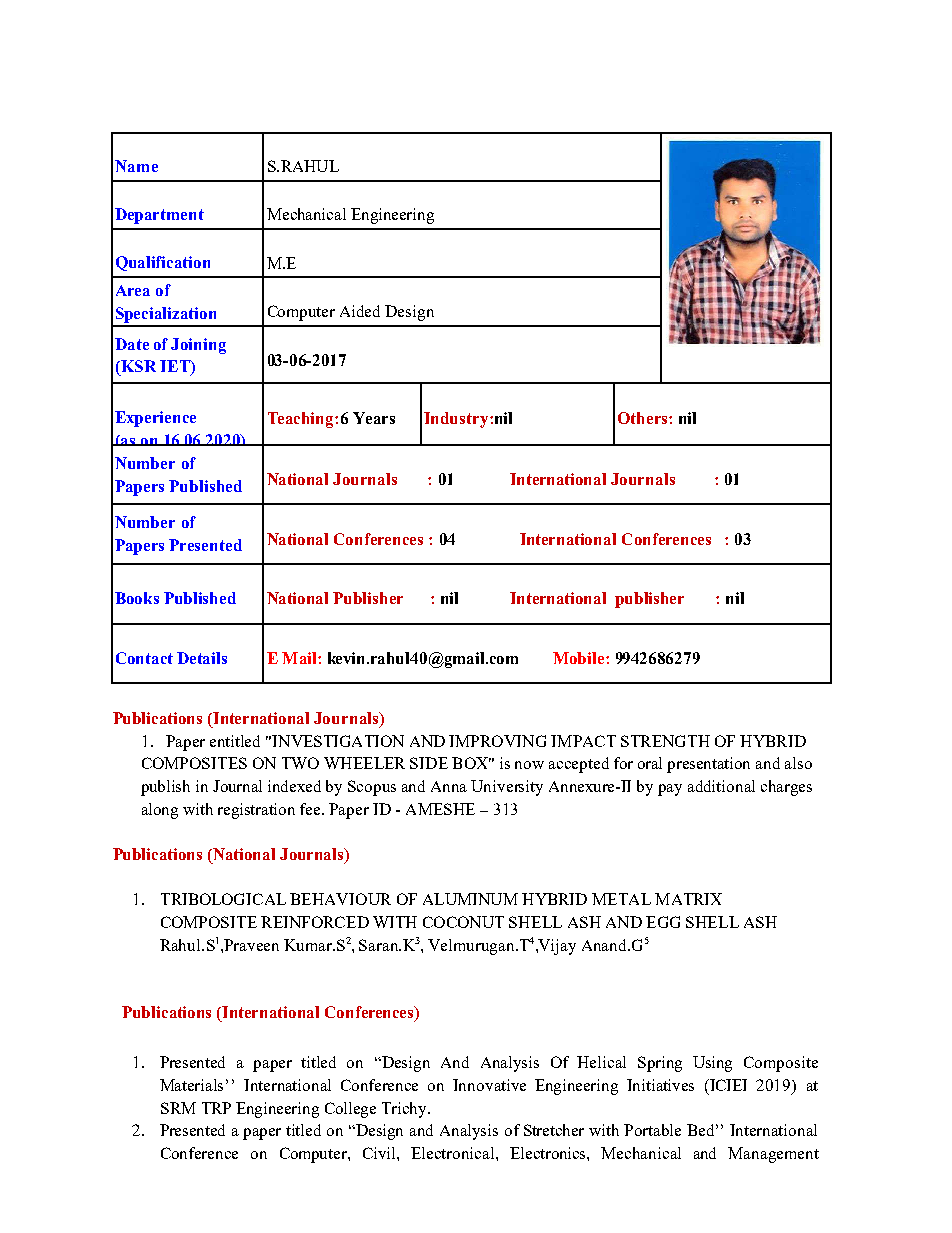 This image has height=1233, width=952. Describe the element at coordinates (644, 418) in the image. I see `Others` at that location.
